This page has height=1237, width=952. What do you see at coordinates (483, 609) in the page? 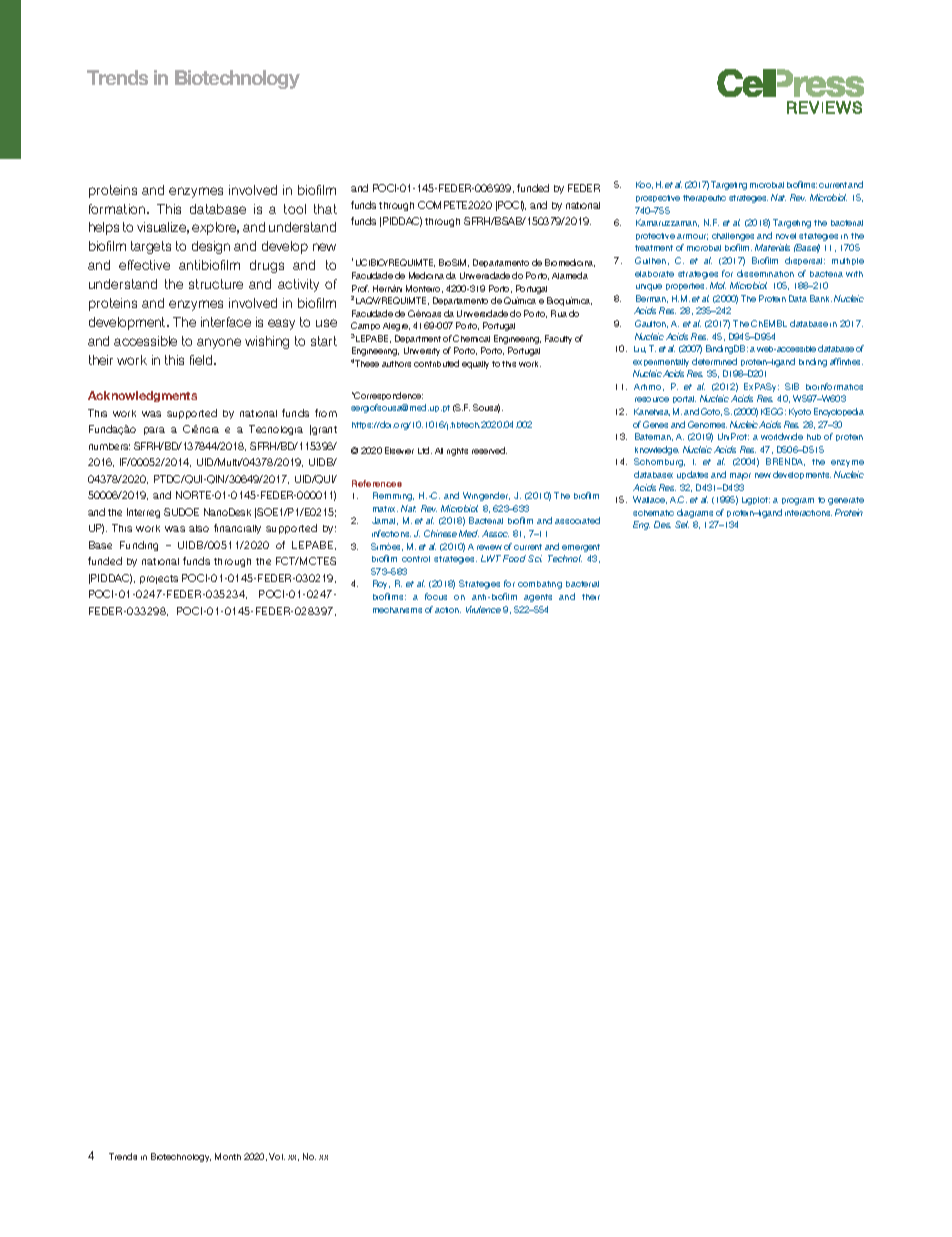
I see `Virulence` at bounding box center [483, 609].
